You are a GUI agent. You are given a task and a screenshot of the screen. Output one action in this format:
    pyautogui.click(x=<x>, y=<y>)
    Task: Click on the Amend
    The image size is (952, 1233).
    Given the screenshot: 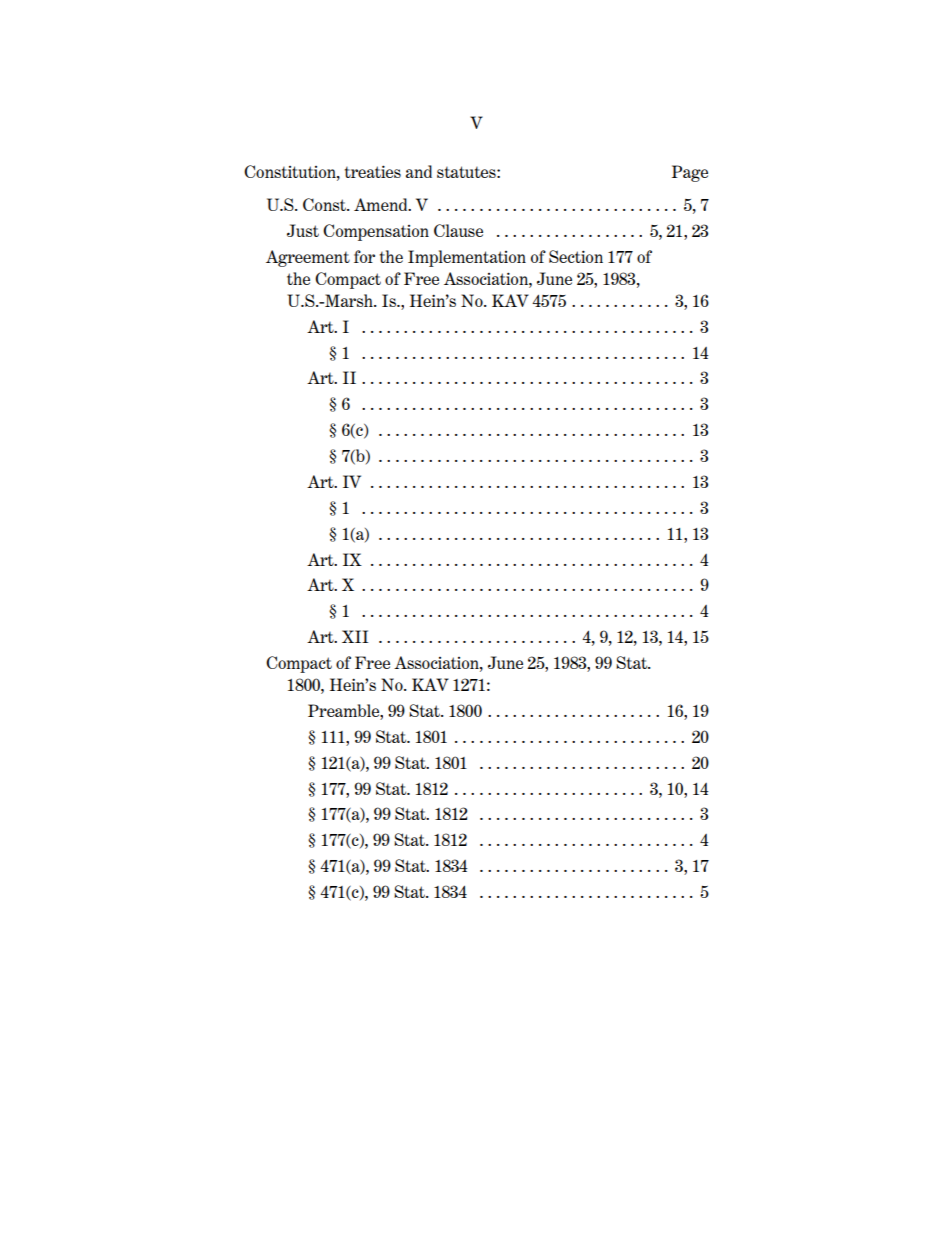 What is the action you would take?
    pyautogui.click(x=382, y=204)
